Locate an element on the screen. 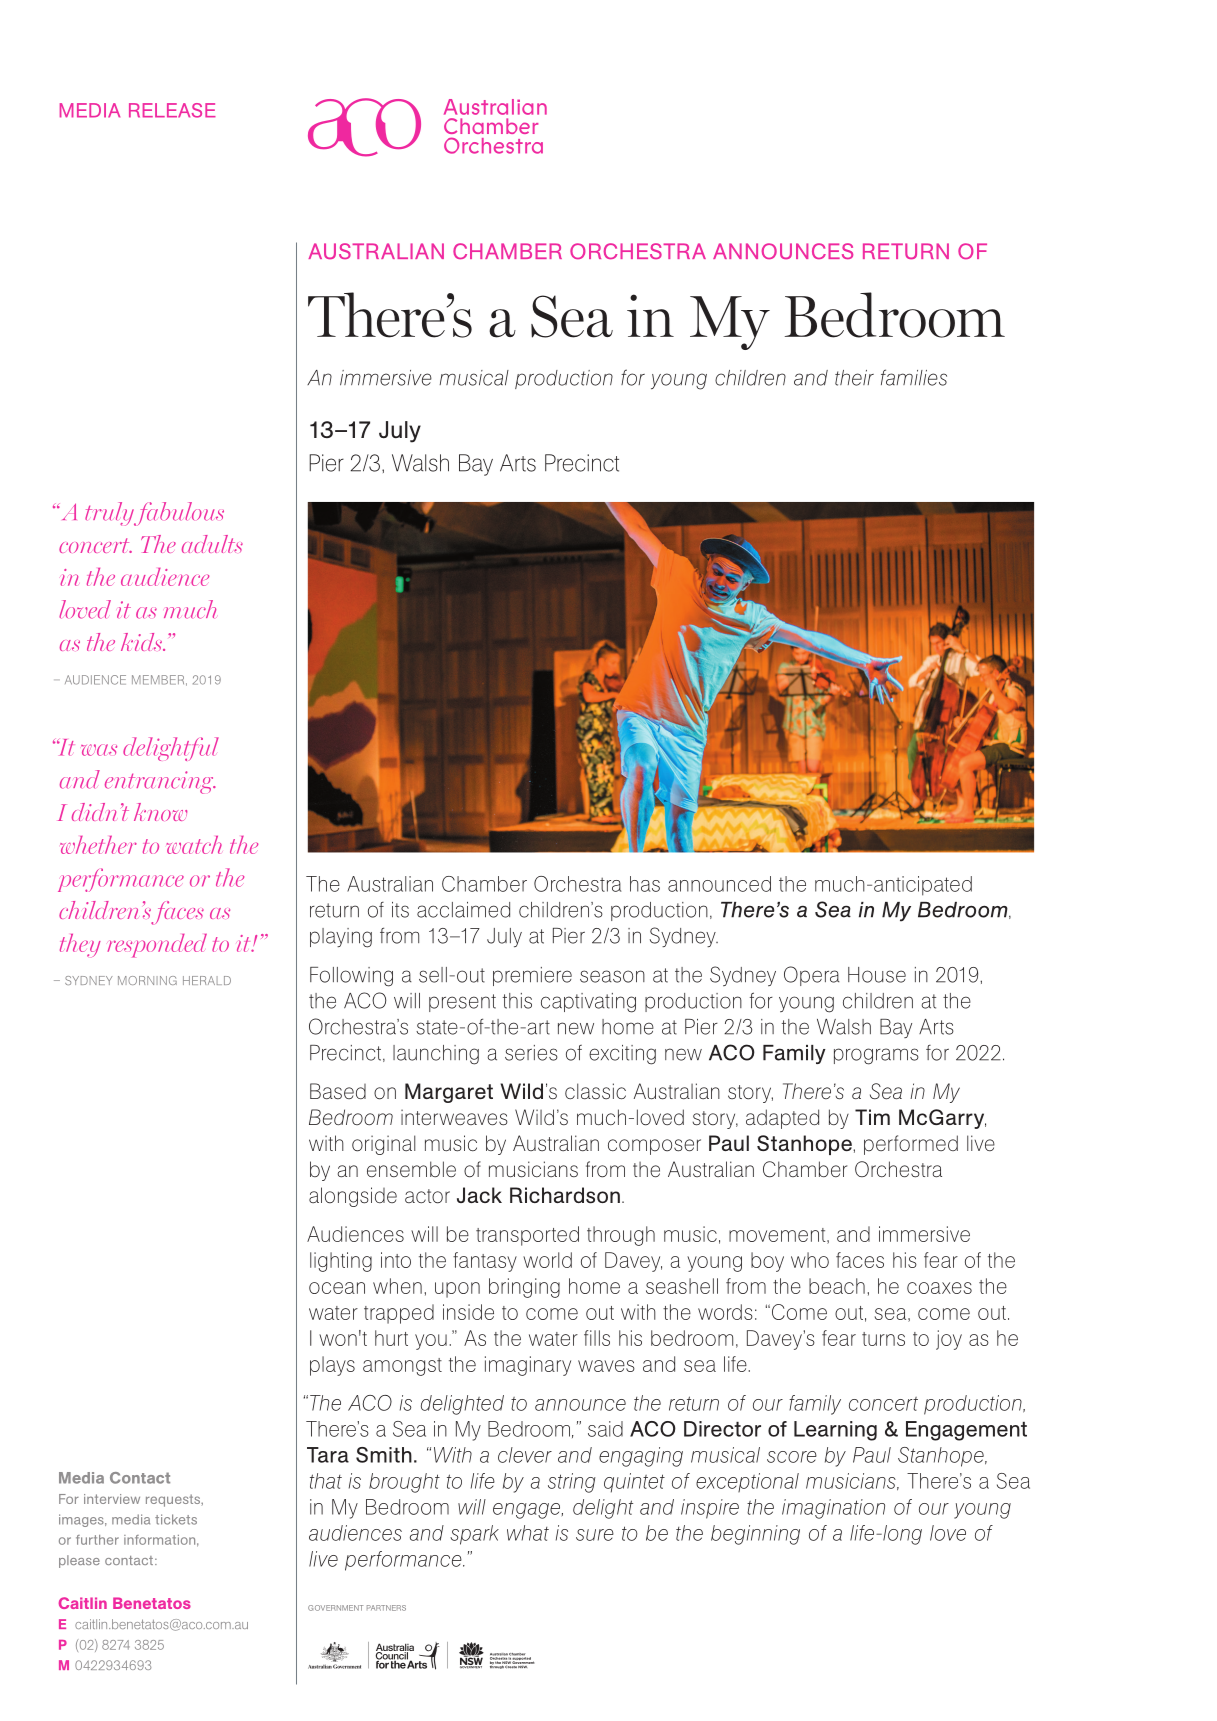 The height and width of the screenshot is (1721, 1217). acclaimed is located at coordinates (463, 910).
